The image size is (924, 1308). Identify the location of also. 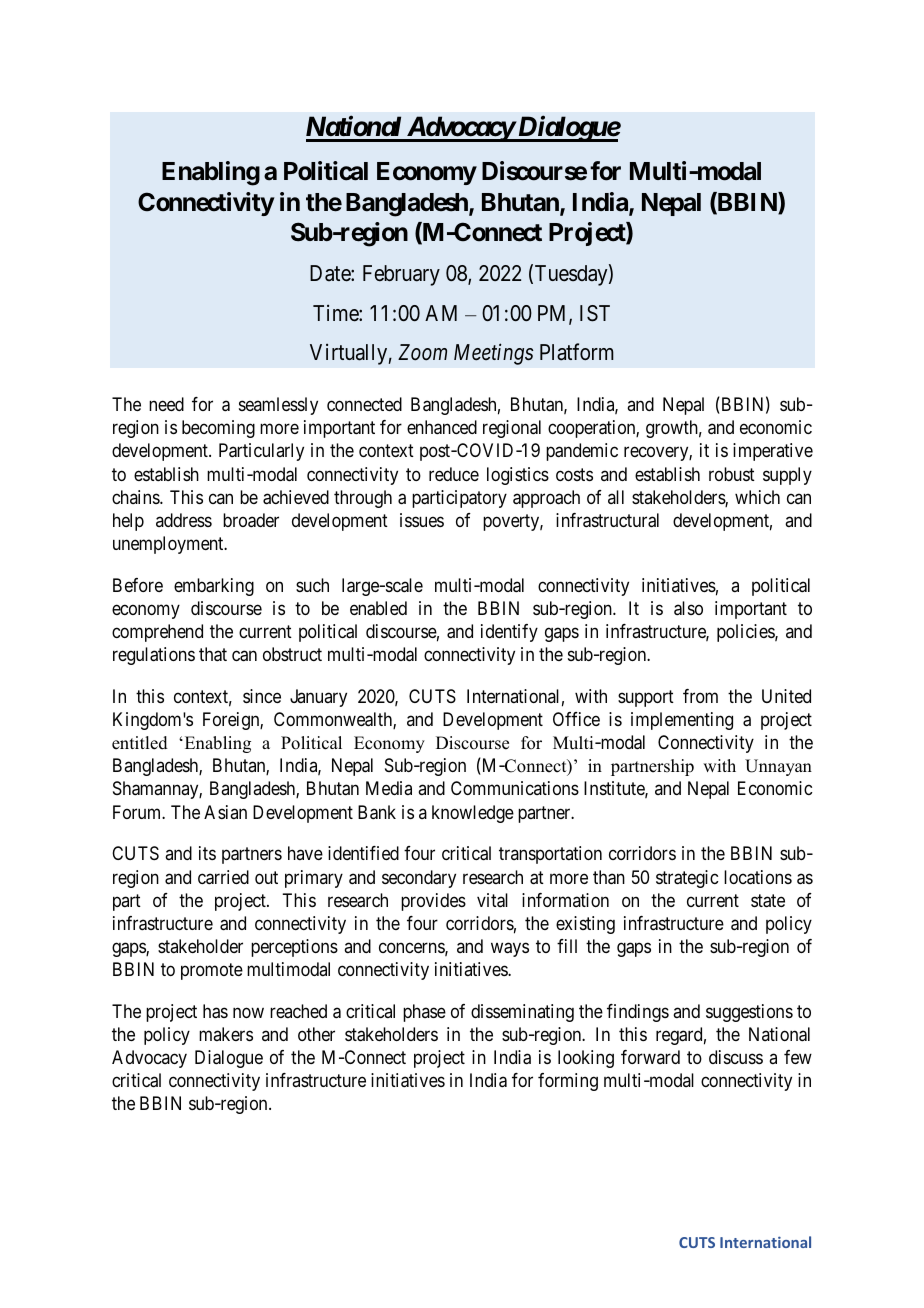
(688, 608).
